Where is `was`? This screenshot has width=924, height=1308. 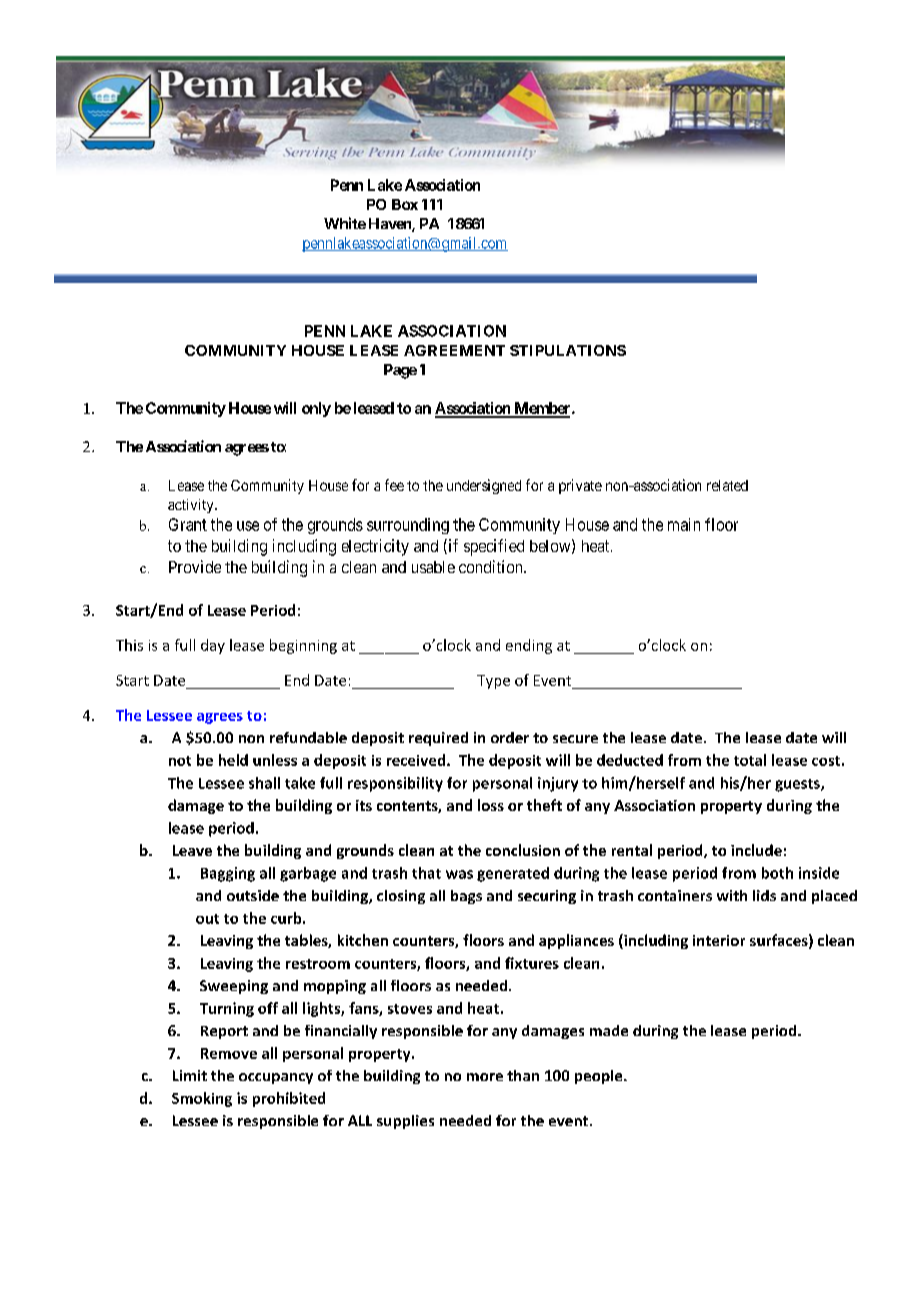 was is located at coordinates (459, 874).
